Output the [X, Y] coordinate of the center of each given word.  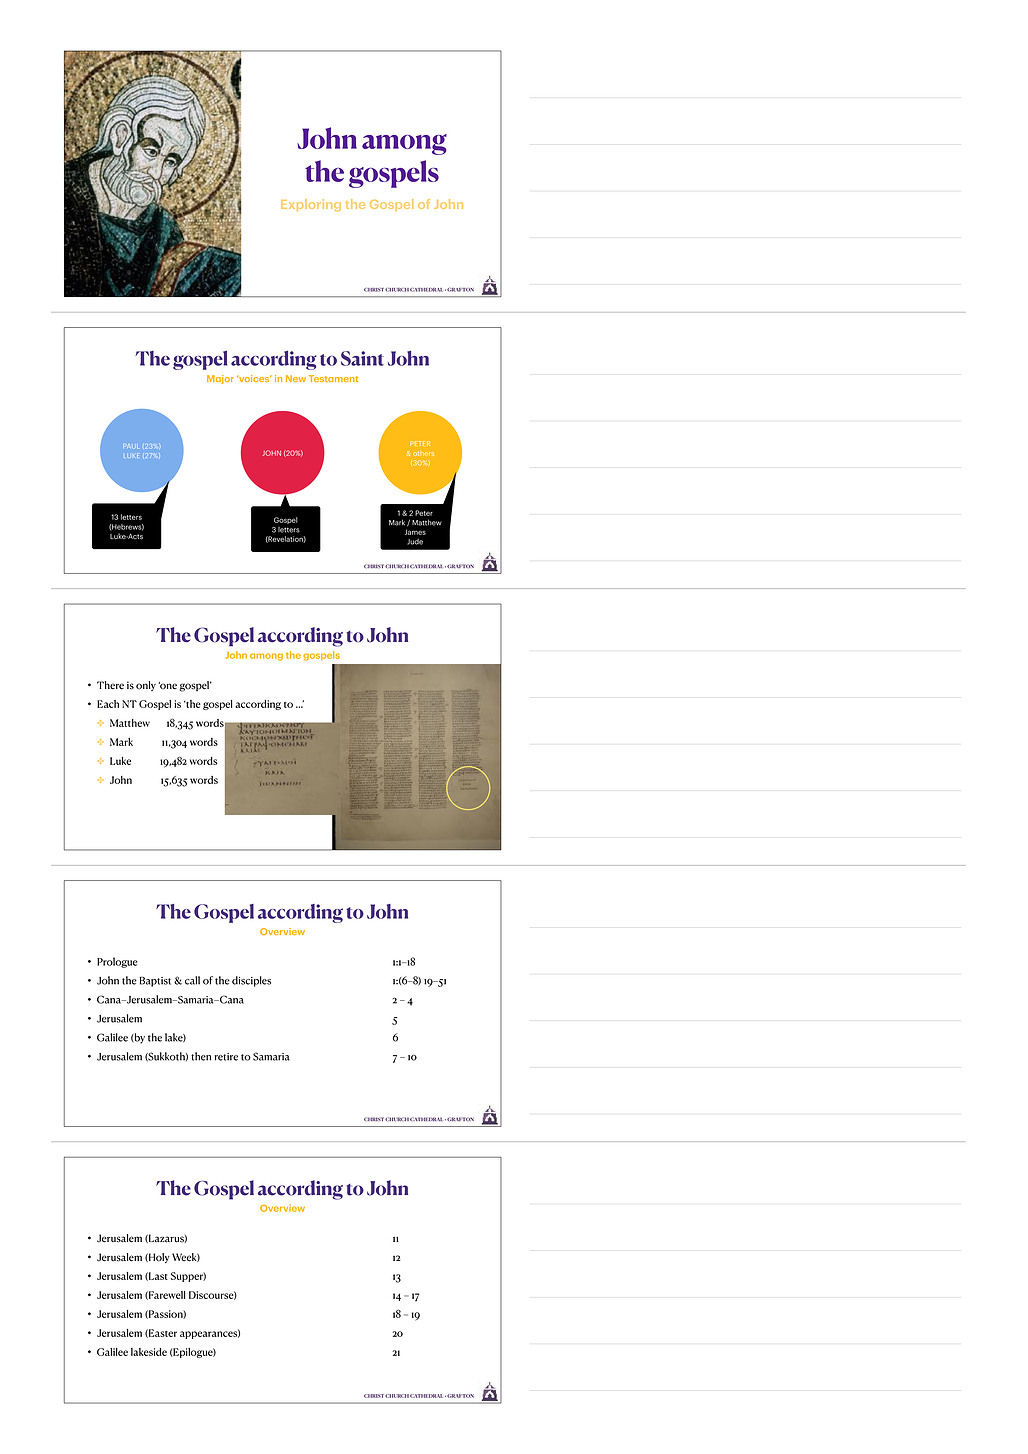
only [146, 686]
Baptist [155, 981]
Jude [415, 542]
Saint [362, 358]
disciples [251, 981]
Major [220, 379]
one [168, 686]
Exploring [311, 205]
